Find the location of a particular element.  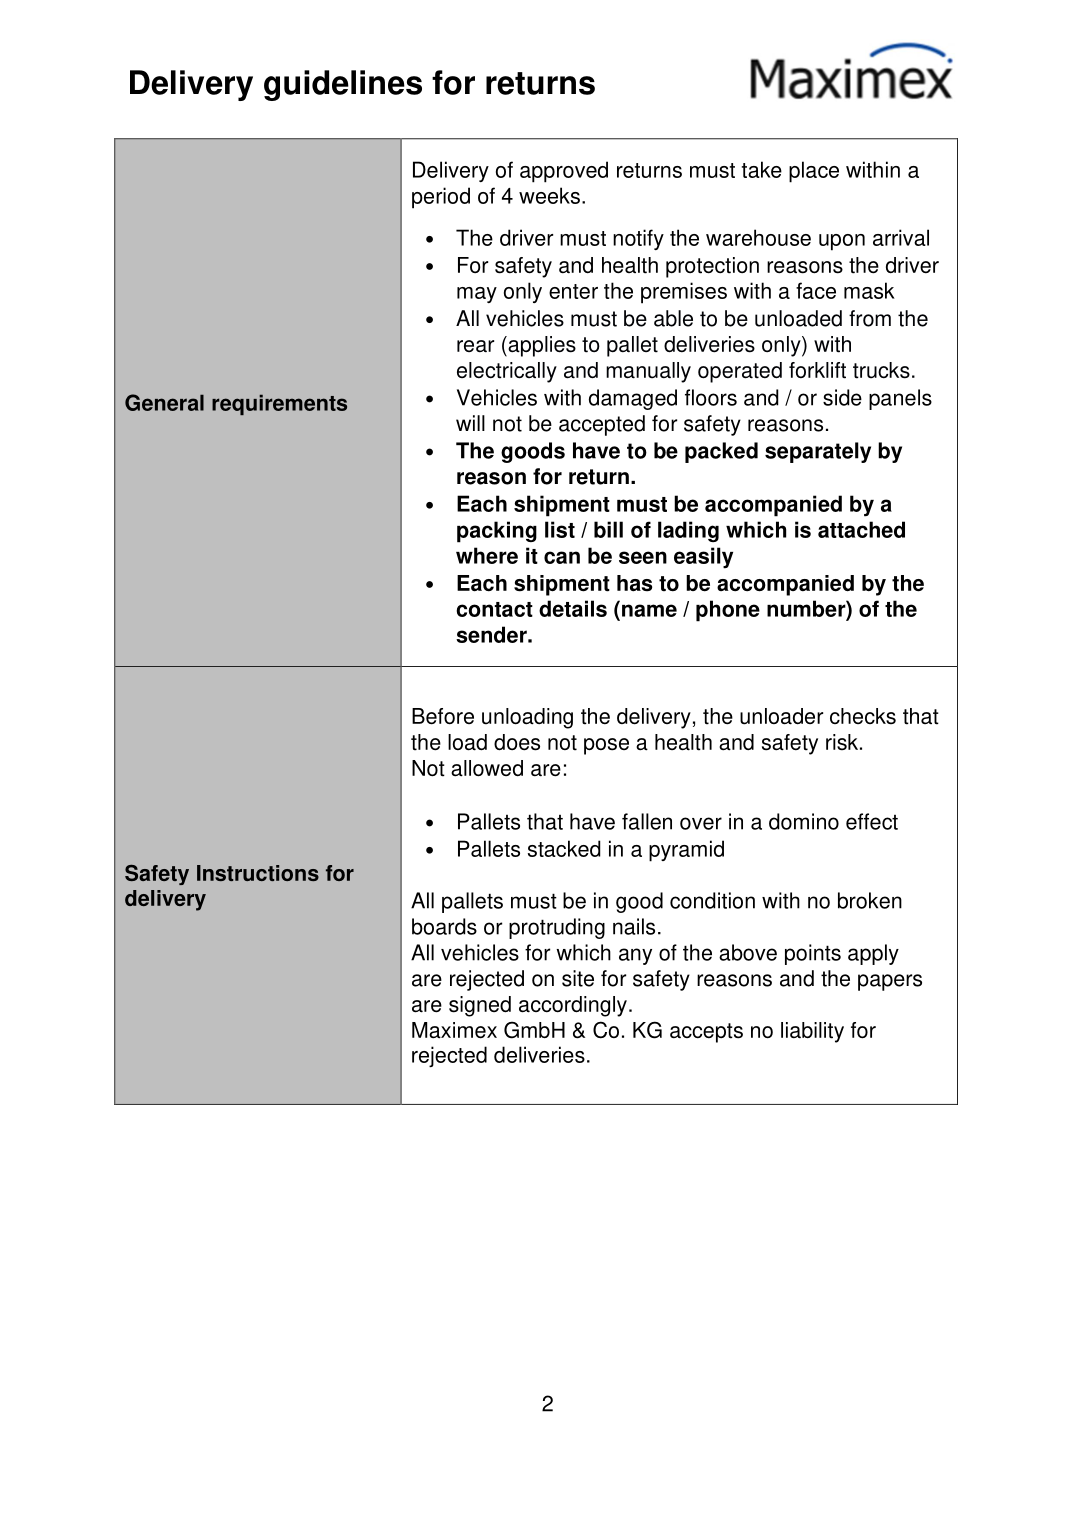

where is located at coordinates (487, 555).
